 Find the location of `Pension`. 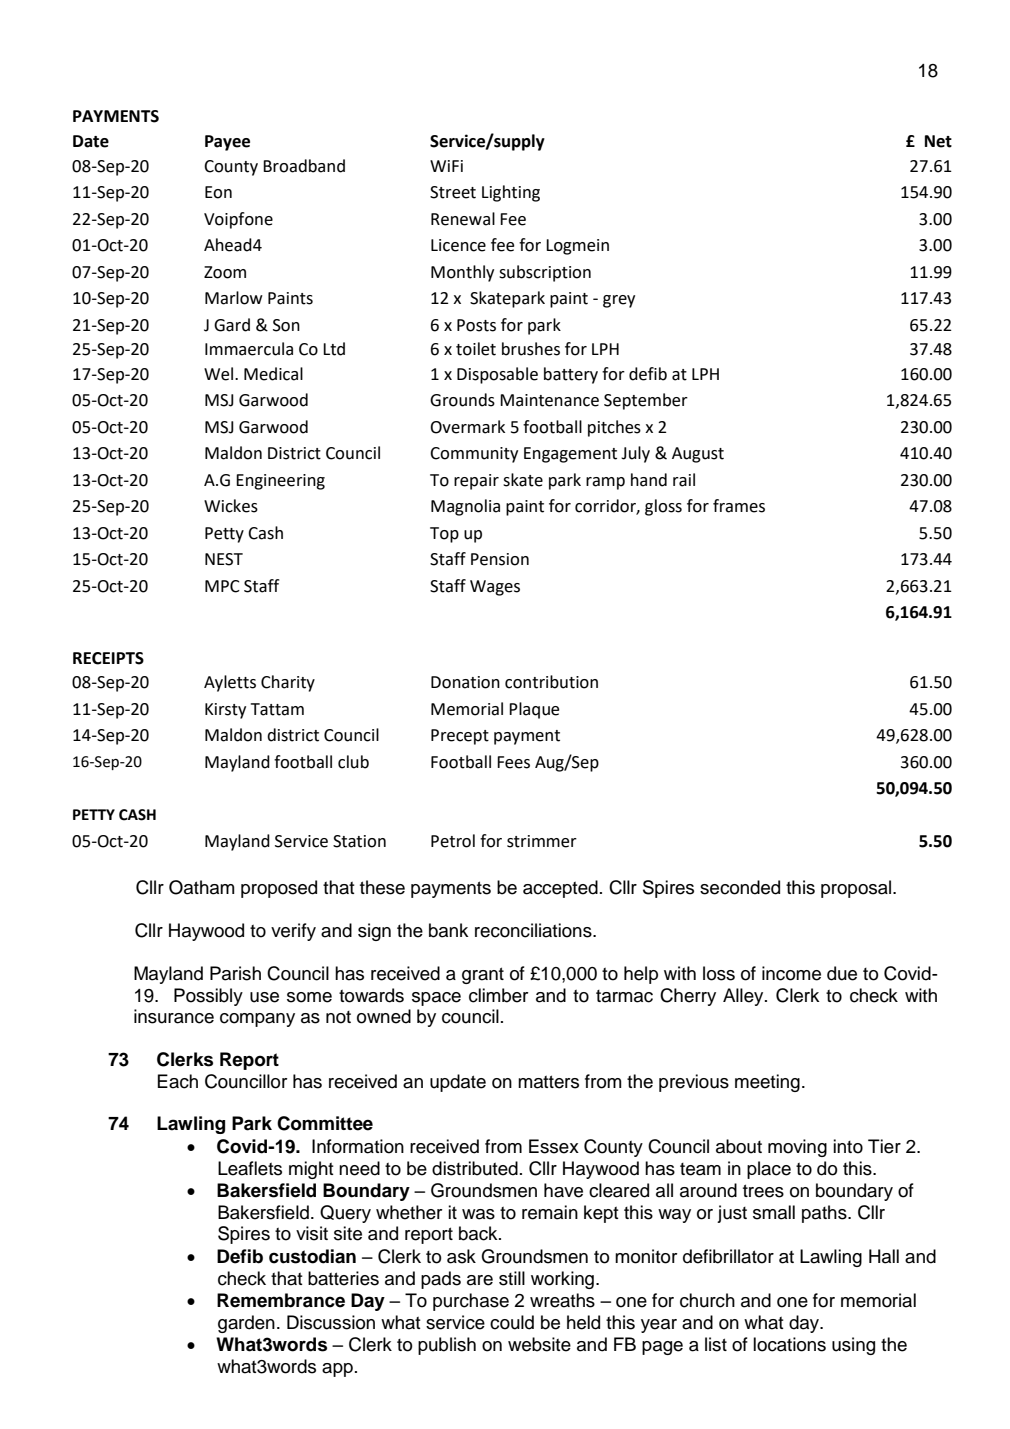

Pension is located at coordinates (500, 559).
